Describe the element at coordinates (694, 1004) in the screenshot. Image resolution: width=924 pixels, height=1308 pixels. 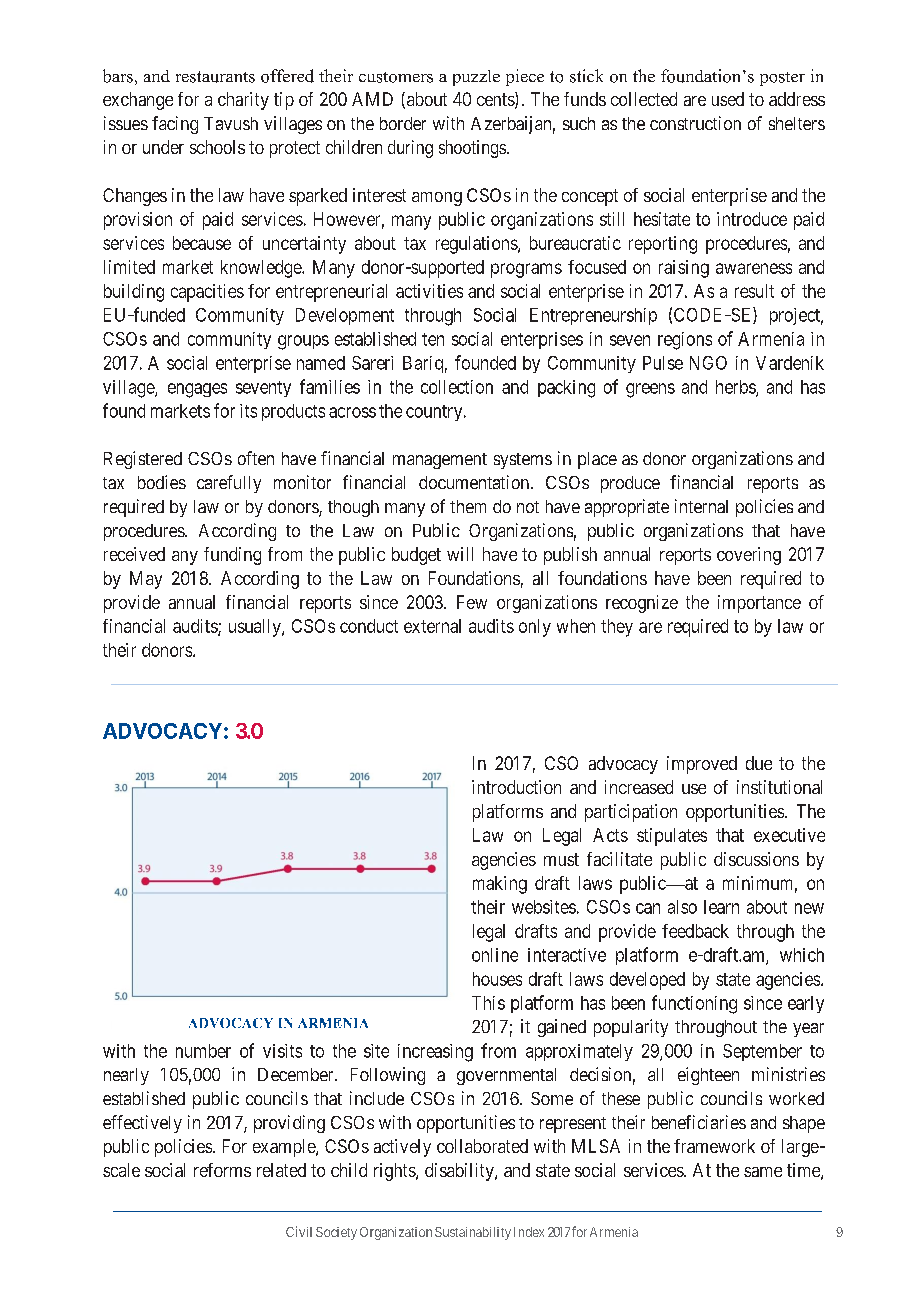
I see `functioning` at that location.
